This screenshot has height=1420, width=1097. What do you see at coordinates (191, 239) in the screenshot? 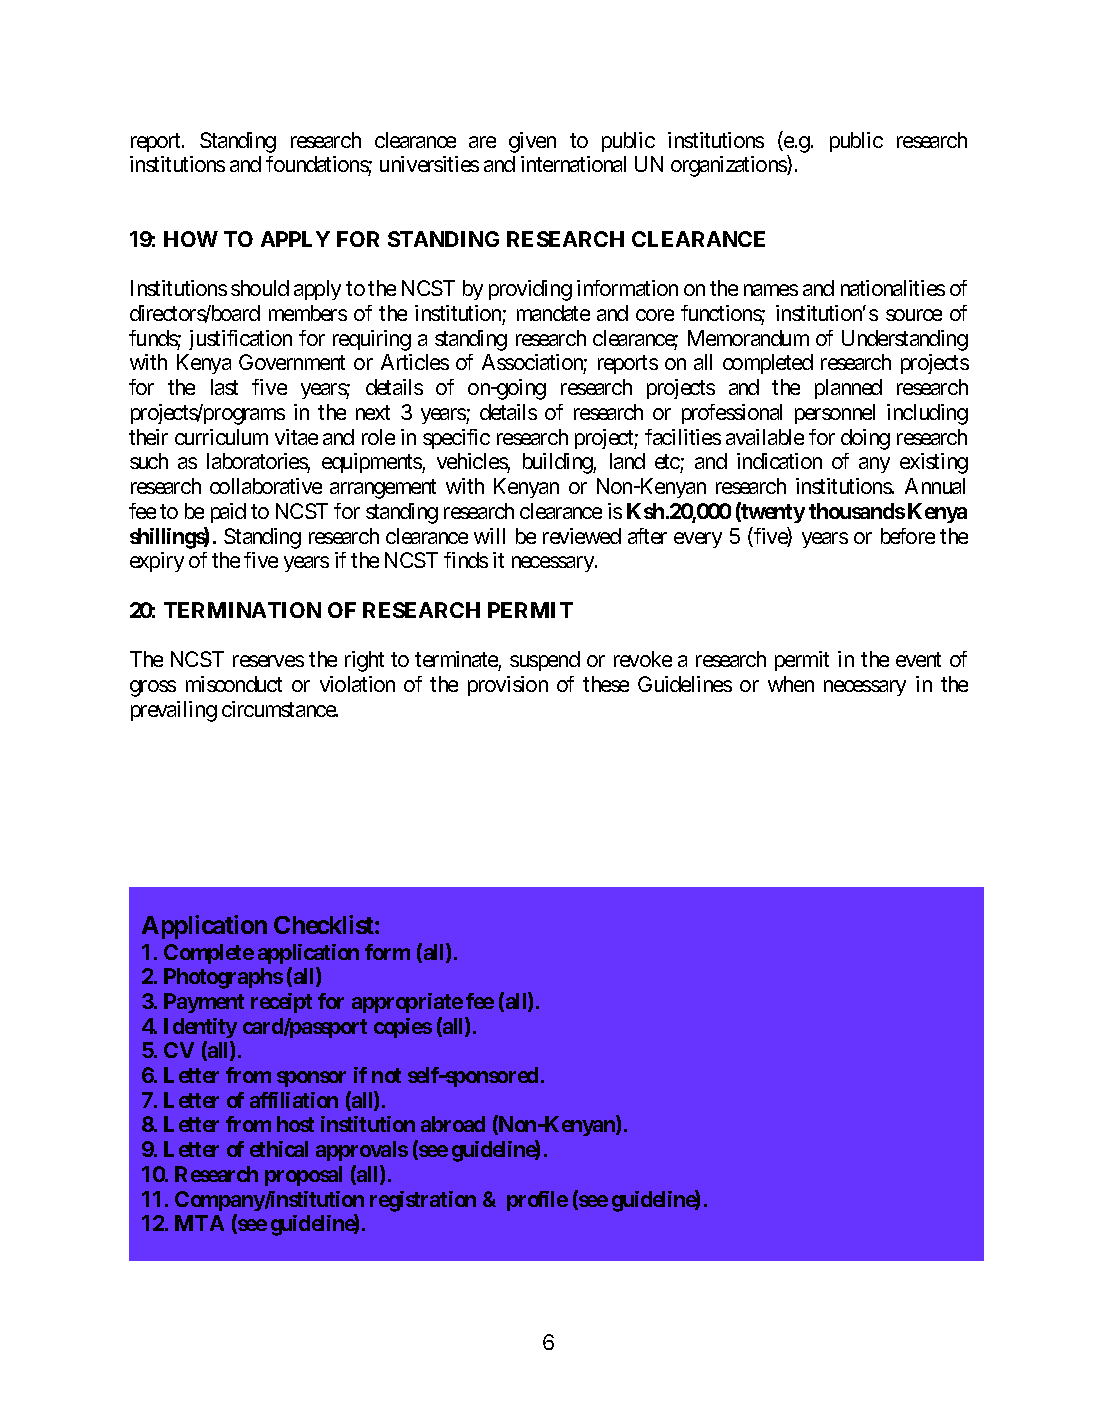
I see `HOW` at bounding box center [191, 239].
